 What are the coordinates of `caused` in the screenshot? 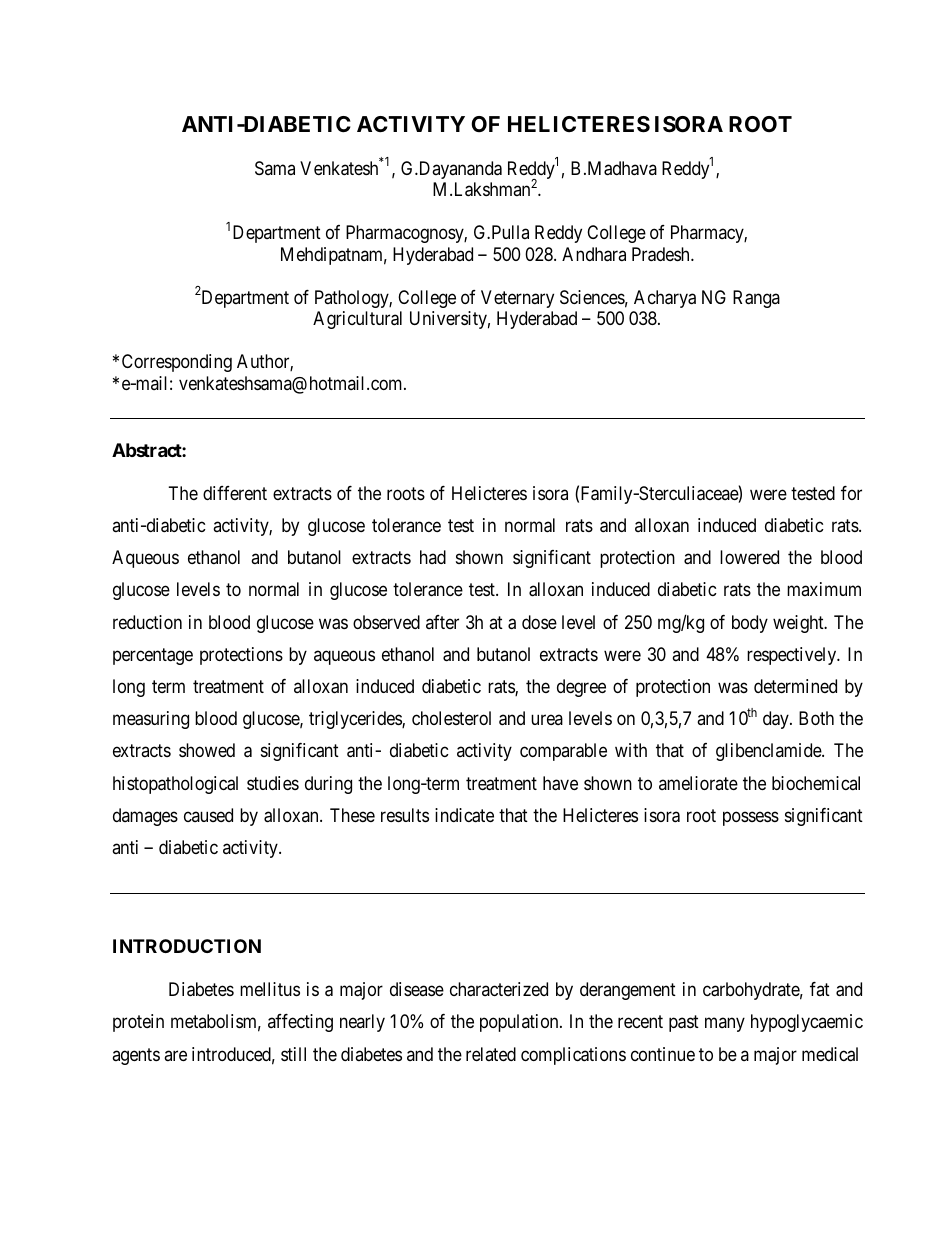 It's located at (208, 815).
